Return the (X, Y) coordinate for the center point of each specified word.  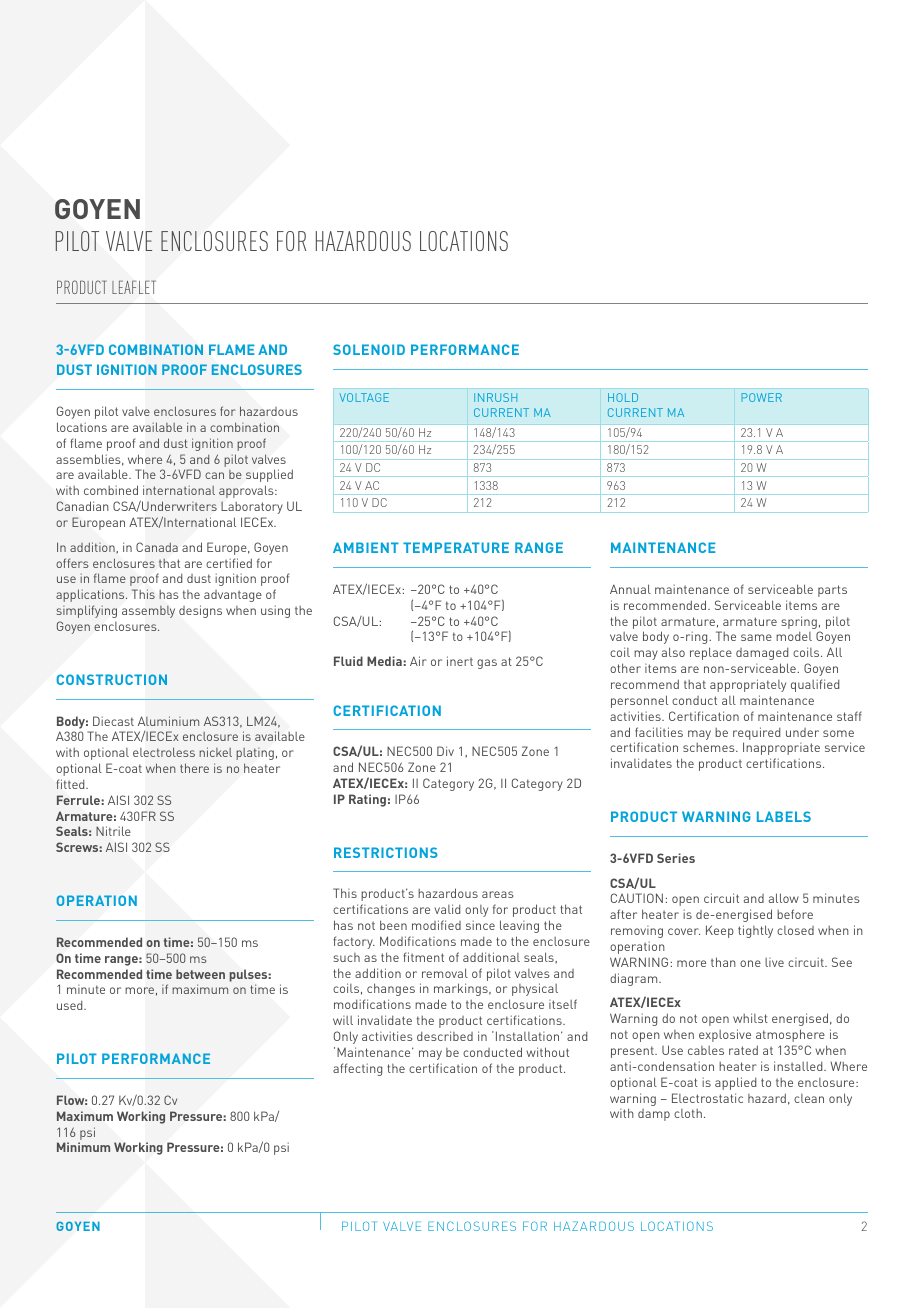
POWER (762, 397)
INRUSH (495, 397)
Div (445, 751)
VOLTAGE (364, 397)
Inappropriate (781, 748)
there (194, 768)
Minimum (83, 1147)
